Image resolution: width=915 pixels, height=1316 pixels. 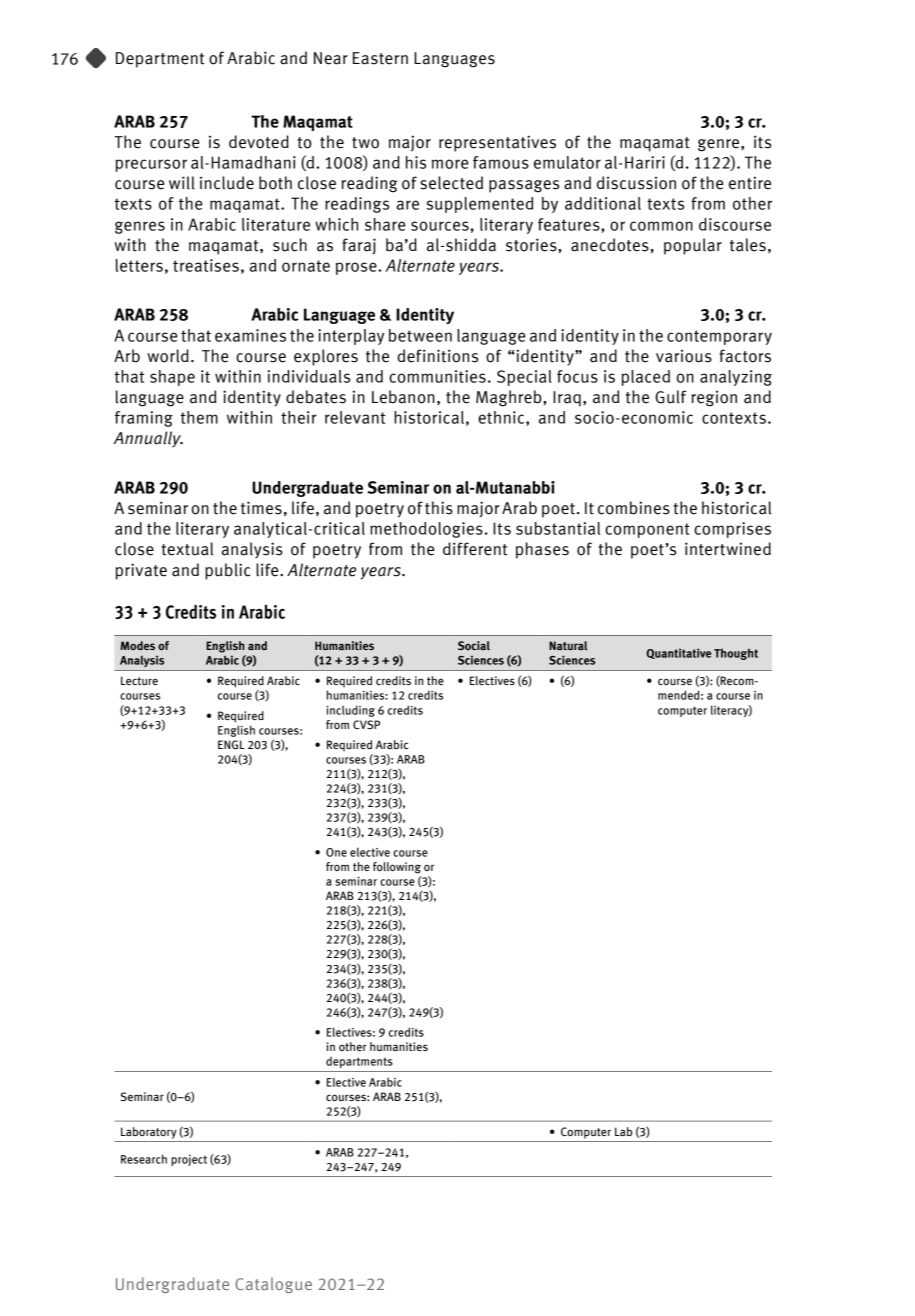 What do you see at coordinates (273, 1285) in the screenshot?
I see `Catalogue` at bounding box center [273, 1285].
